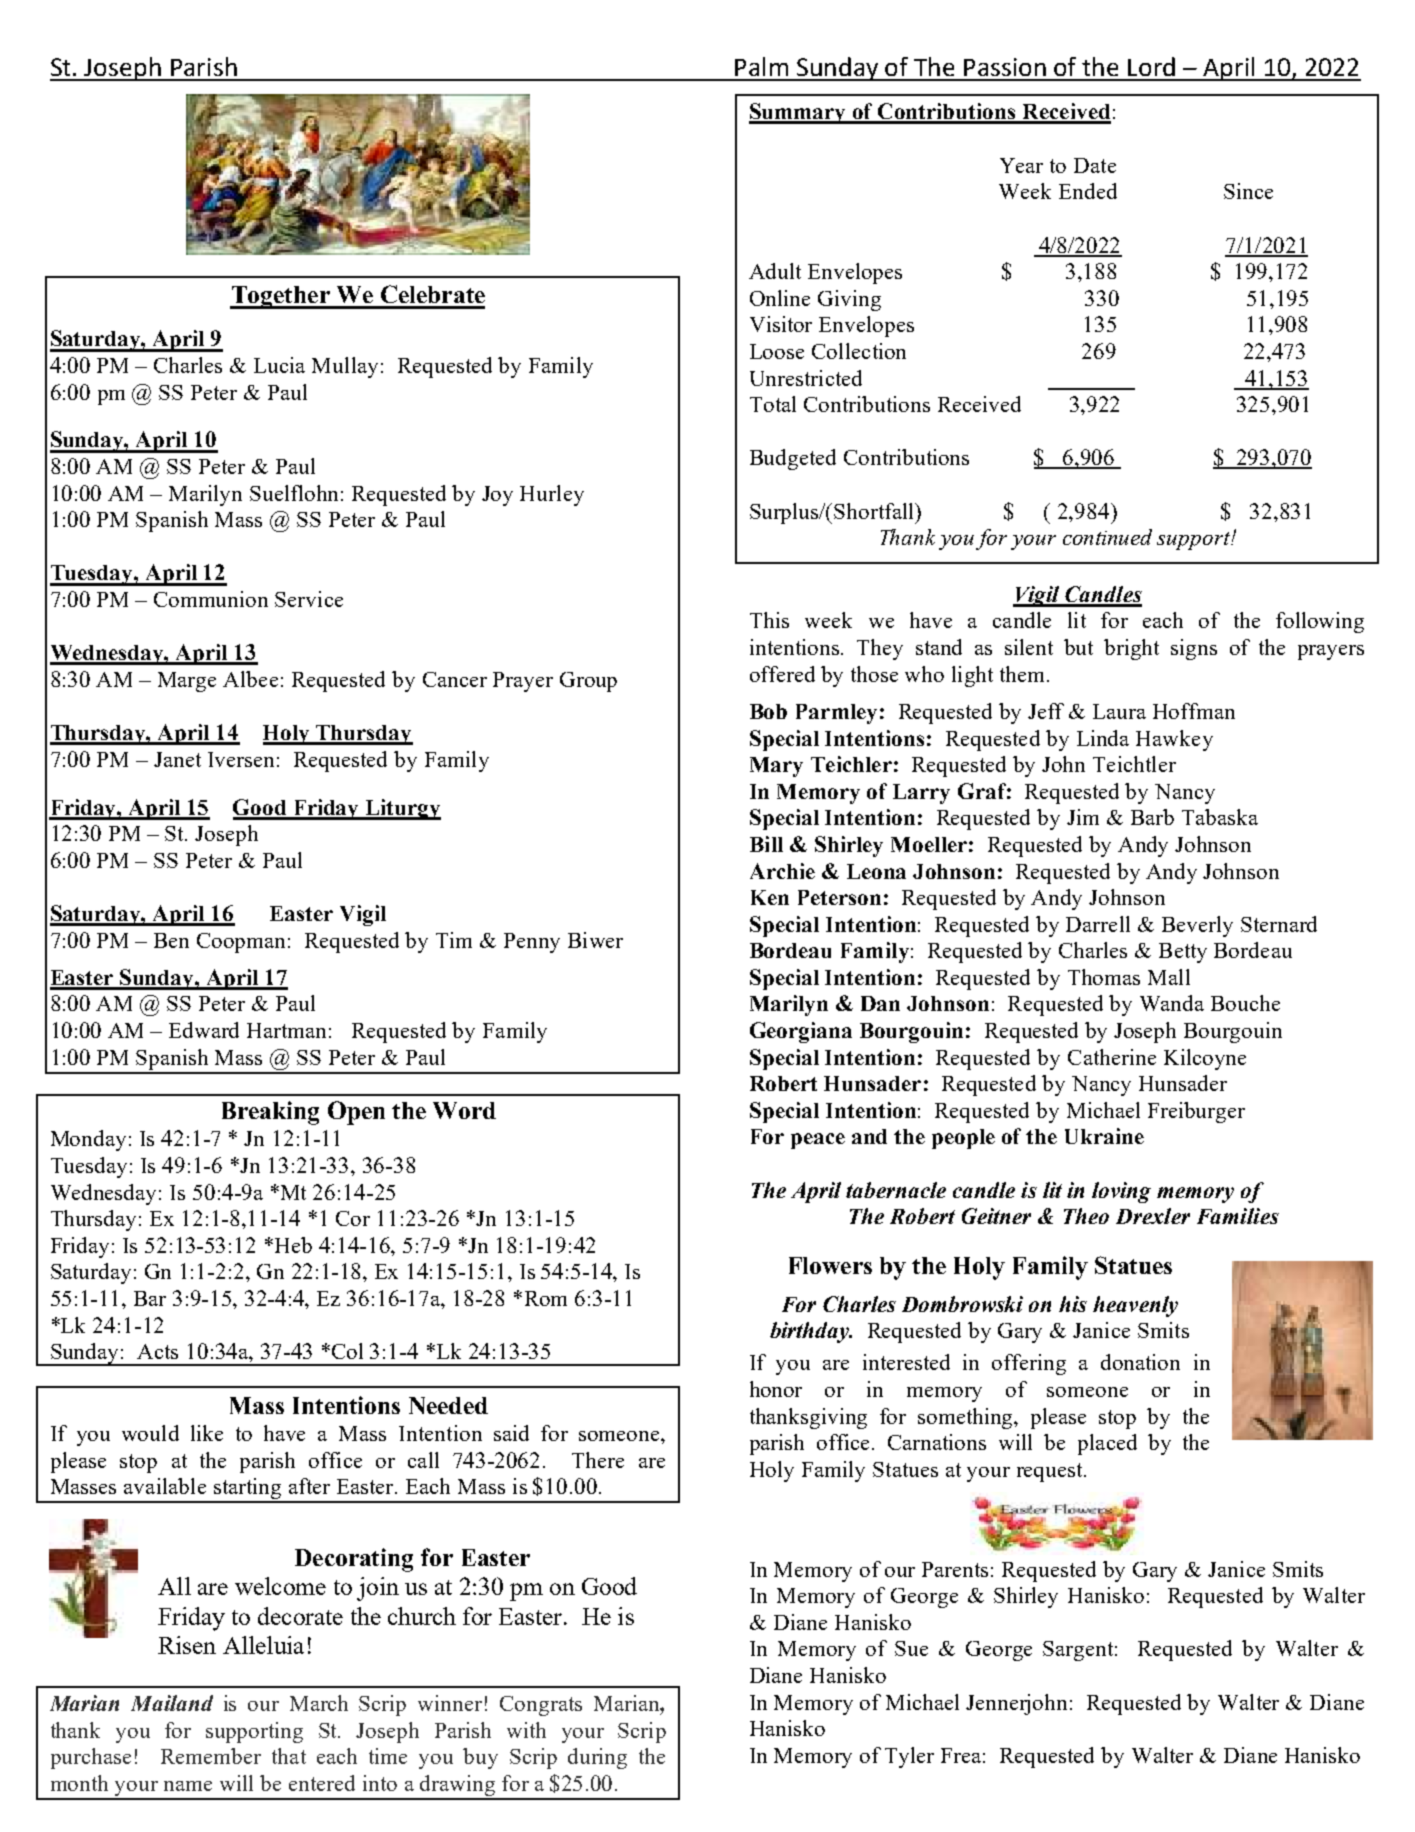  I want to click on Adult, so click(775, 271).
